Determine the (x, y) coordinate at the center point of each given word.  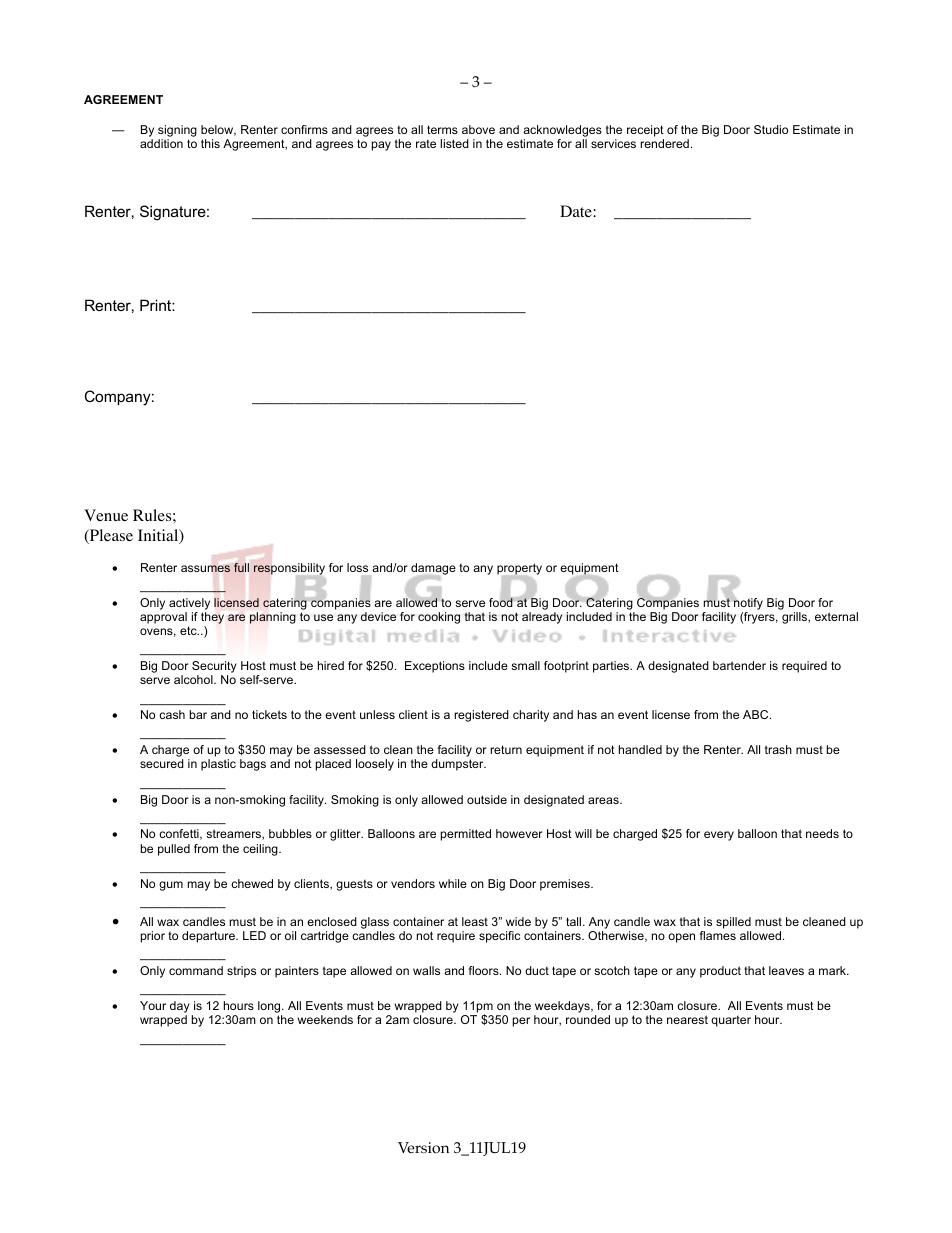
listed (454, 143)
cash (172, 714)
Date (577, 211)
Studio (771, 129)
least (475, 921)
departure (209, 937)
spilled (733, 923)
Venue (106, 515)
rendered (664, 143)
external (836, 616)
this (210, 143)
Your (153, 1005)
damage (433, 570)
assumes (205, 569)
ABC (757, 714)
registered (481, 716)
